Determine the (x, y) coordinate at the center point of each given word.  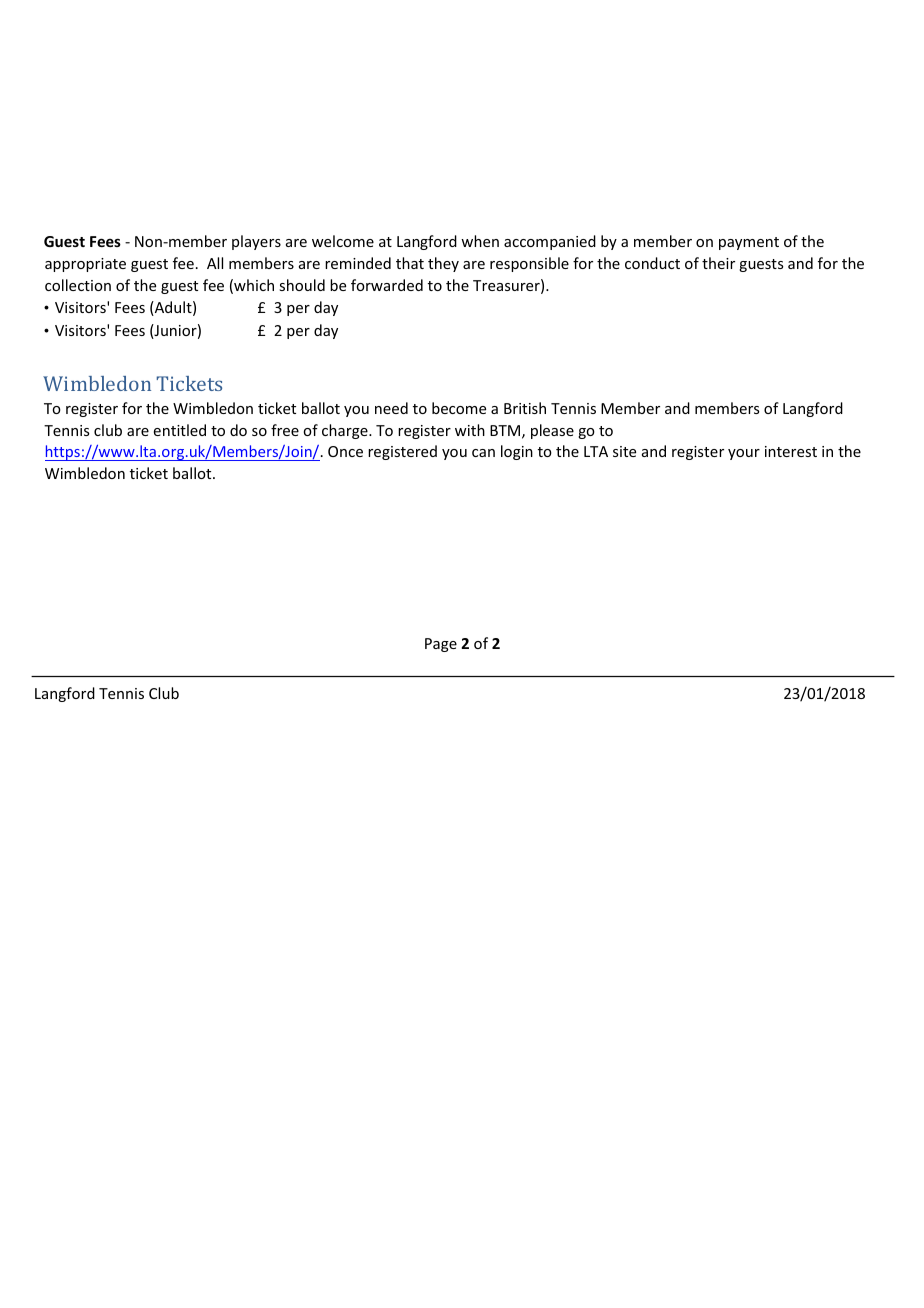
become (459, 408)
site (624, 451)
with (470, 430)
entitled (180, 430)
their (718, 263)
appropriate (85, 265)
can (483, 453)
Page (441, 645)
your (744, 454)
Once (345, 451)
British (525, 408)
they (443, 264)
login (517, 452)
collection (78, 285)
